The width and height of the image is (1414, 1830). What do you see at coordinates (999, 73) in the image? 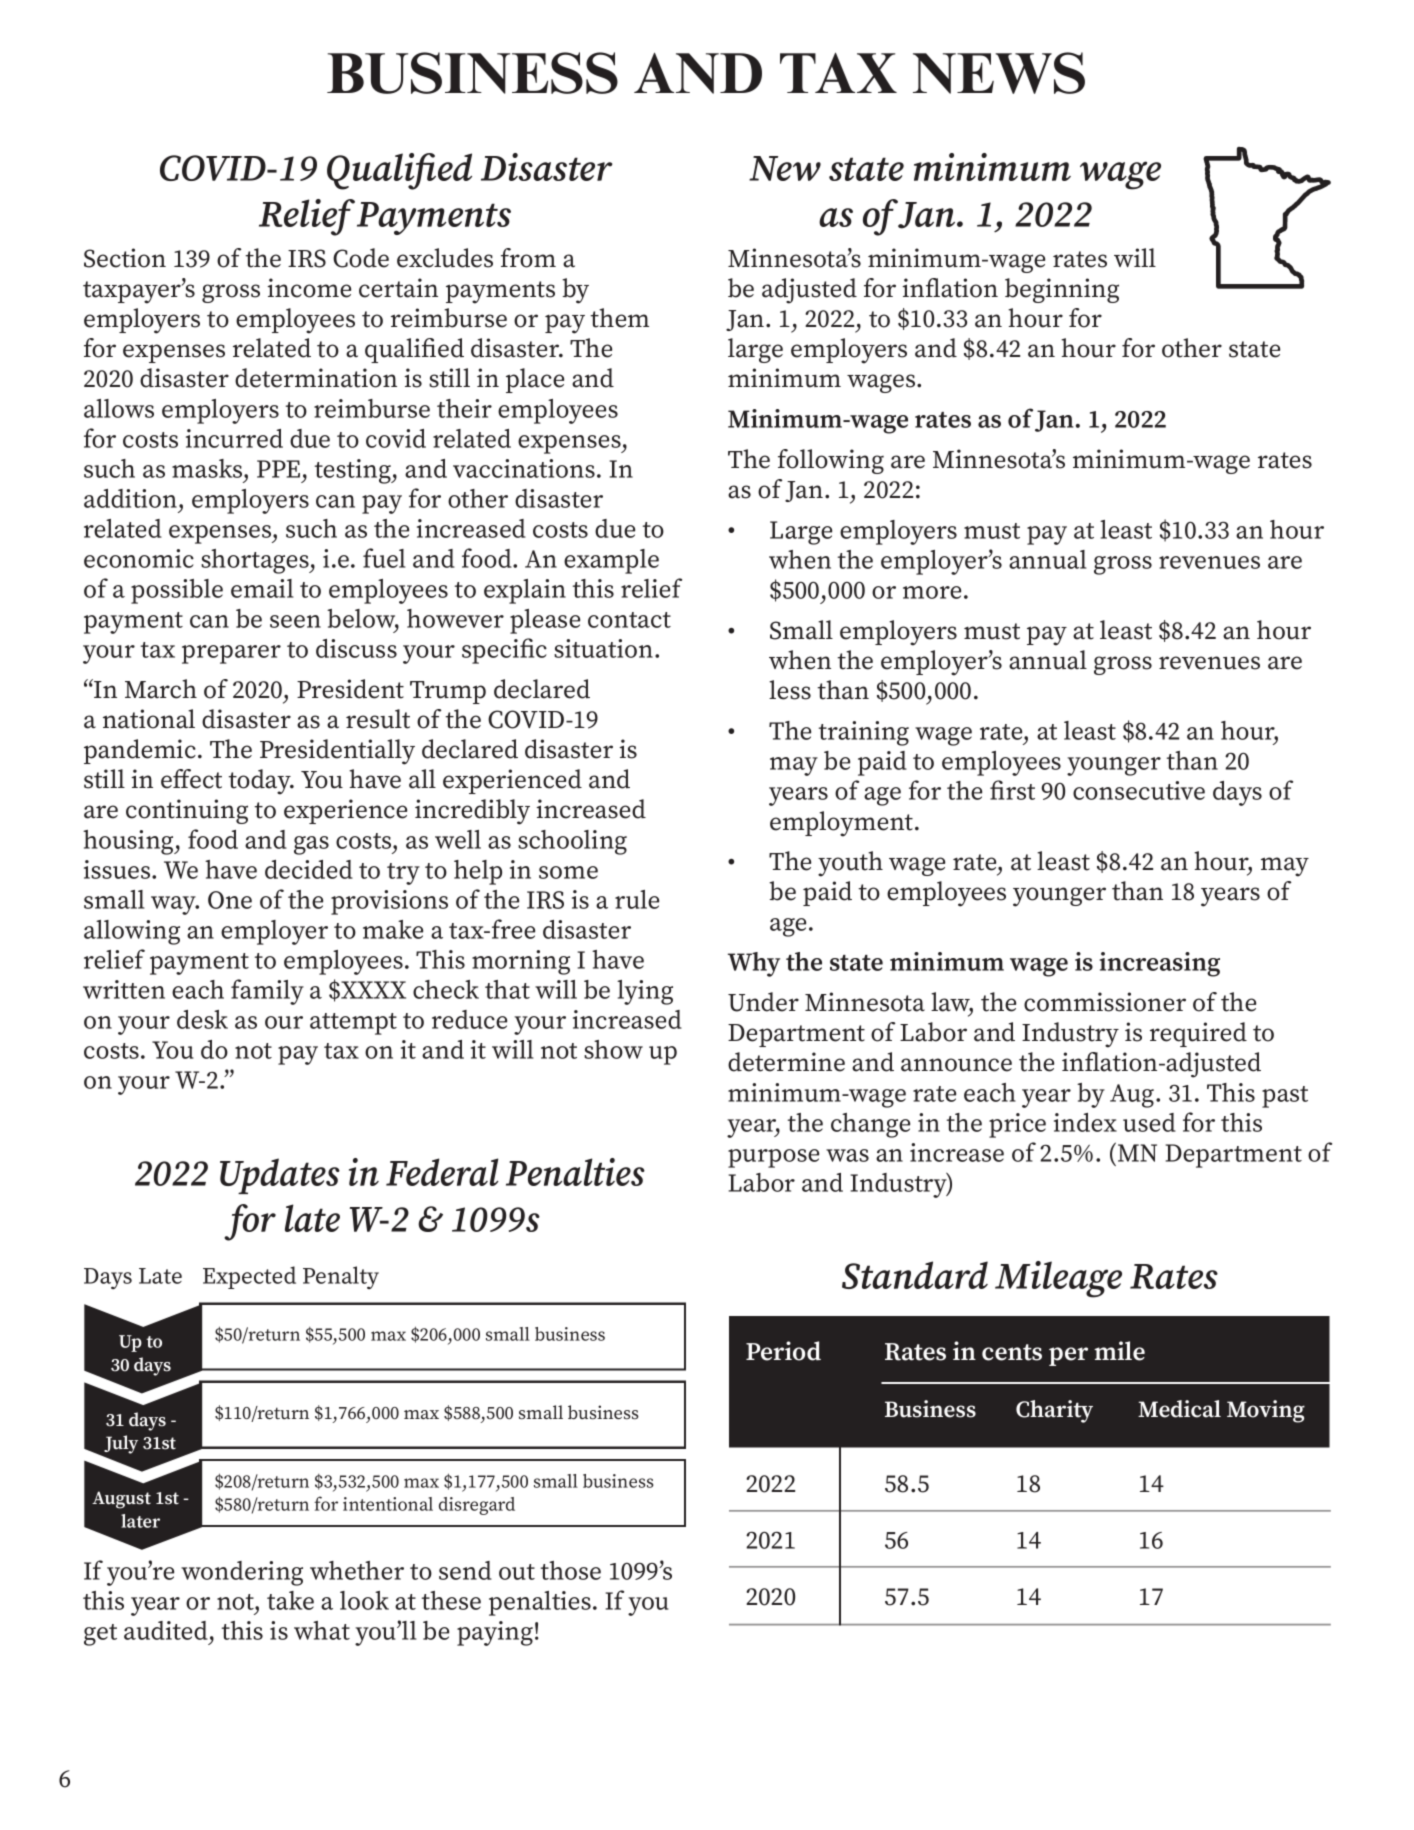
I see `NEWS` at bounding box center [999, 73].
